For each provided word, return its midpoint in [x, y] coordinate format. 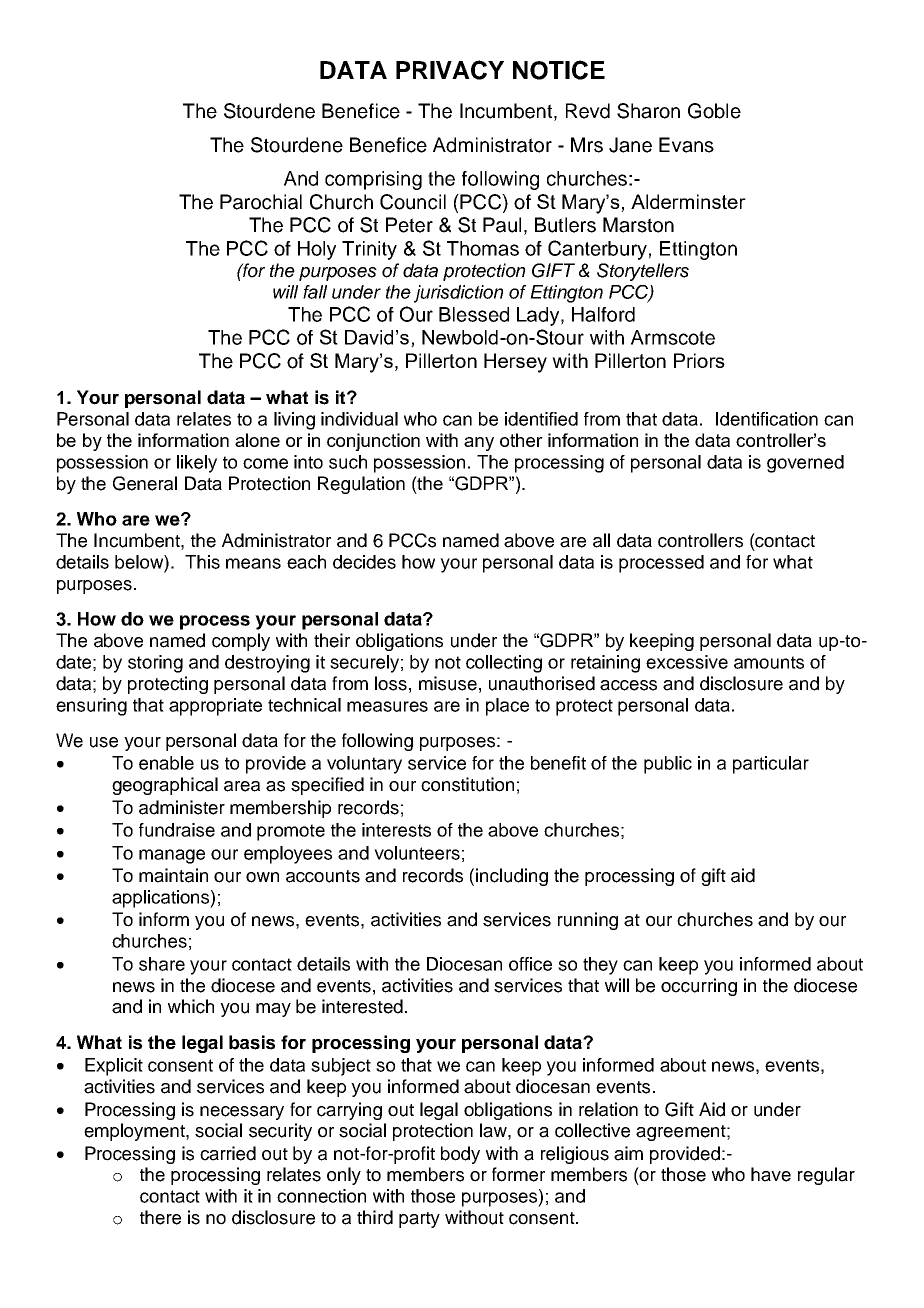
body [460, 1155]
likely [197, 464]
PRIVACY [450, 70]
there [160, 1217]
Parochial [261, 202]
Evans [686, 145]
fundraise [177, 830]
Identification [767, 419]
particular [771, 765]
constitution [467, 784]
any [479, 444]
